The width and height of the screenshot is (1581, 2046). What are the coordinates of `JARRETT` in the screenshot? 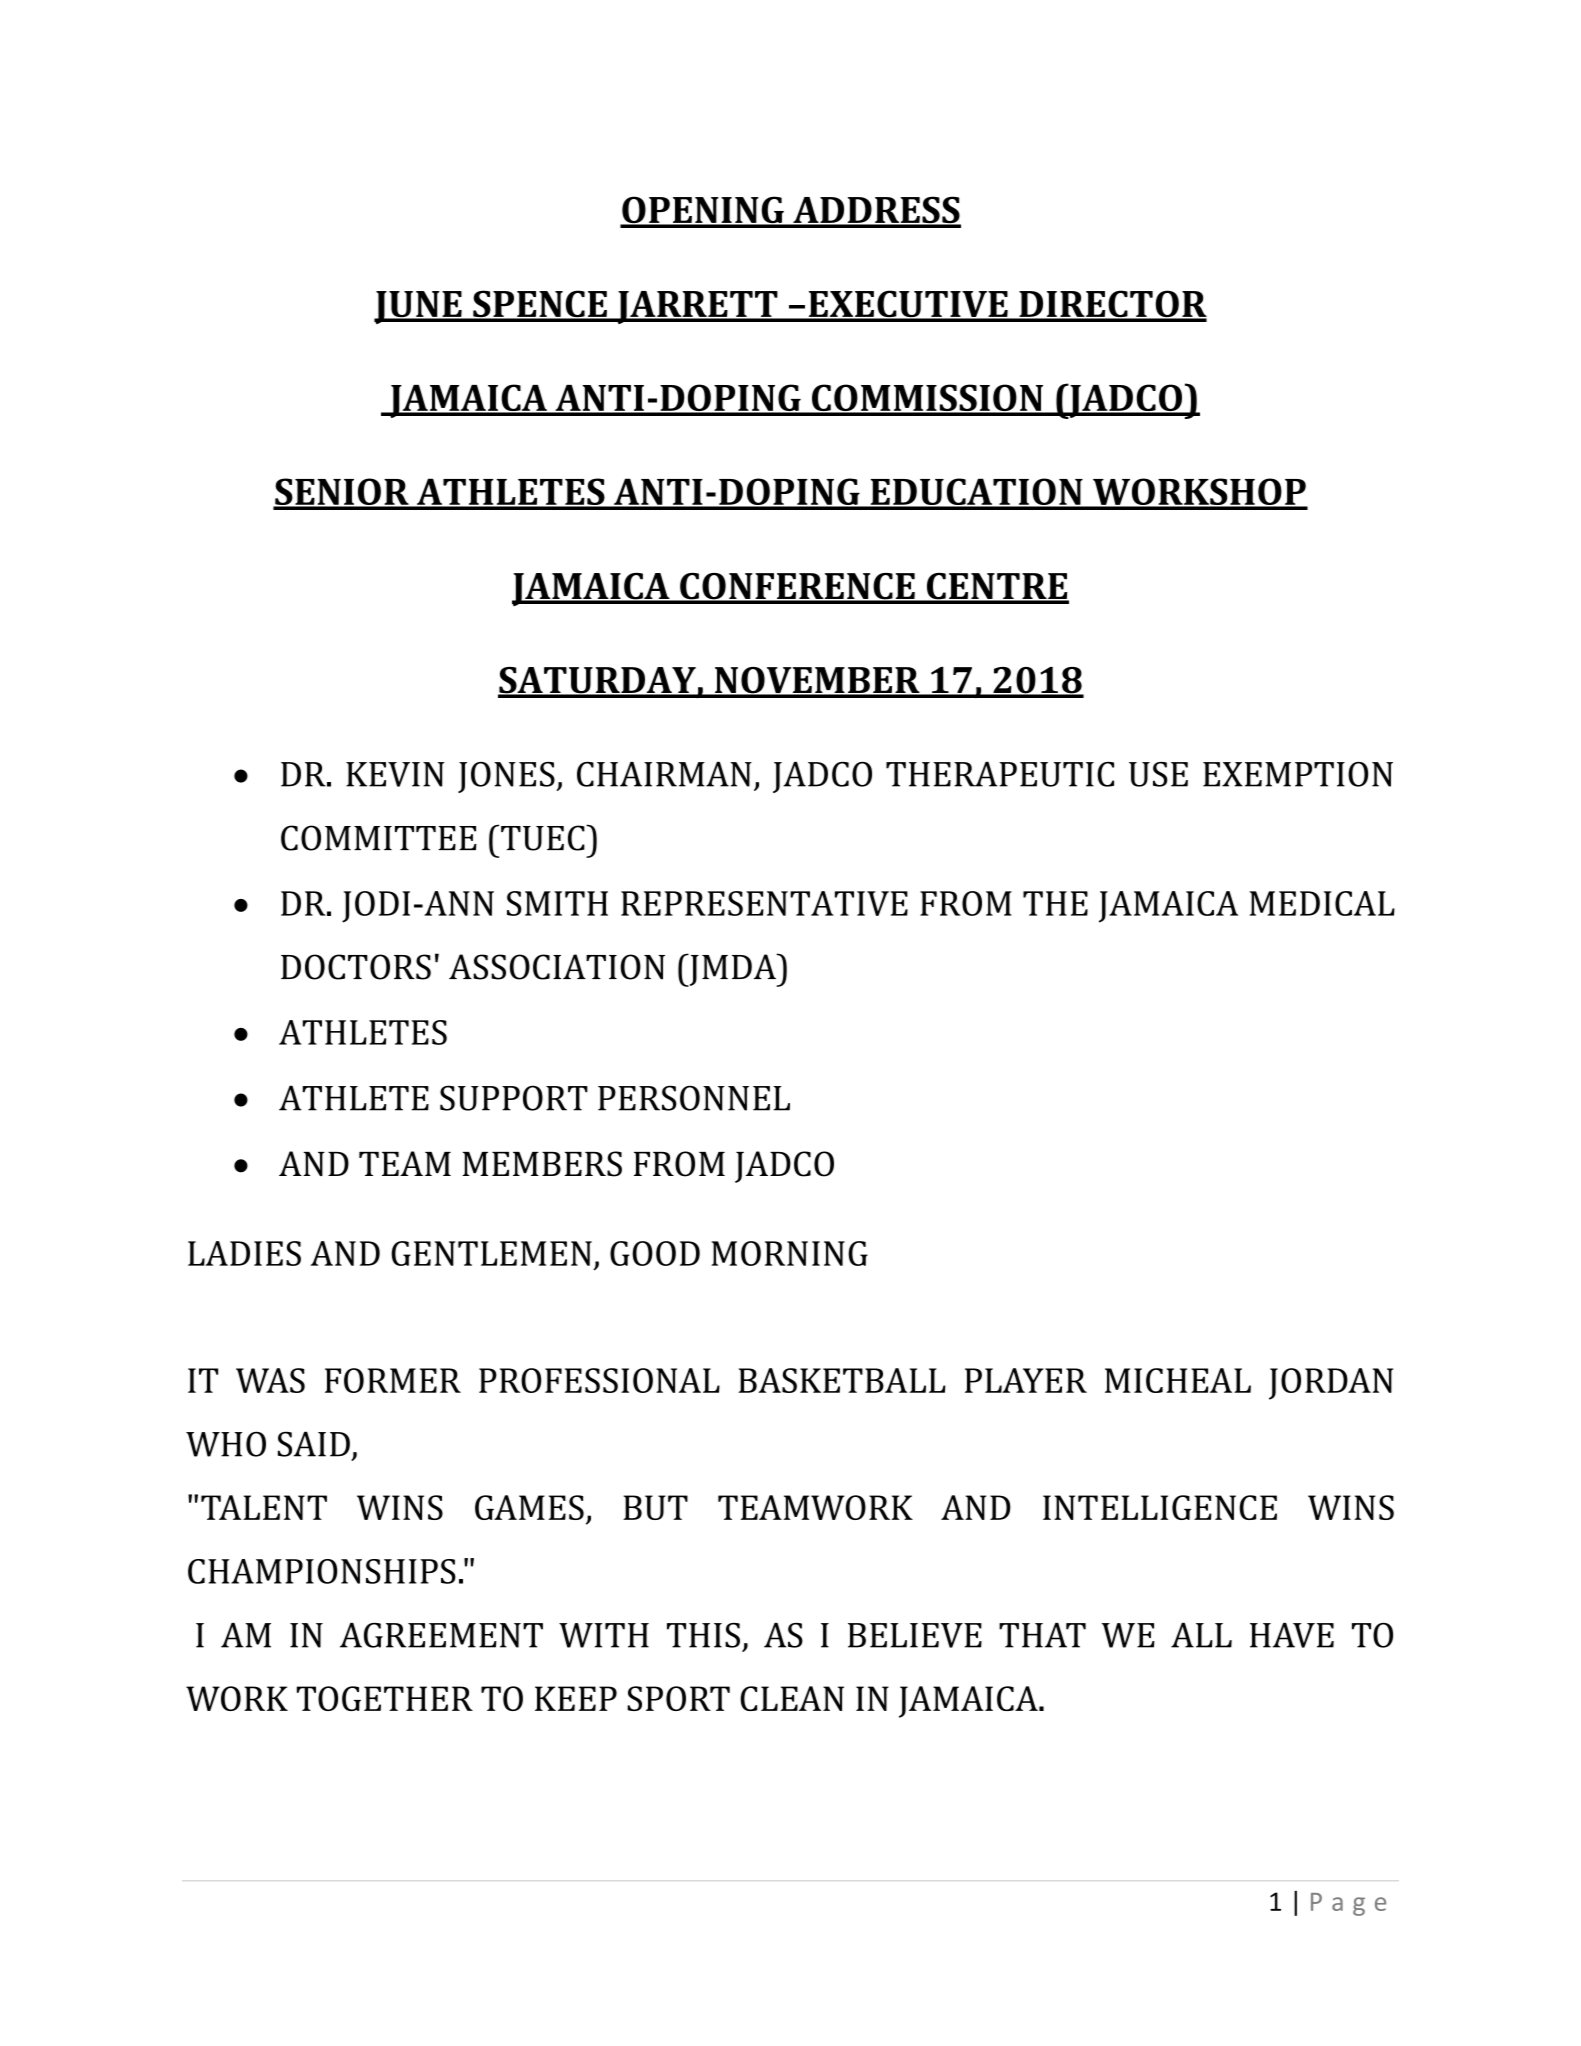 It's located at (697, 307).
